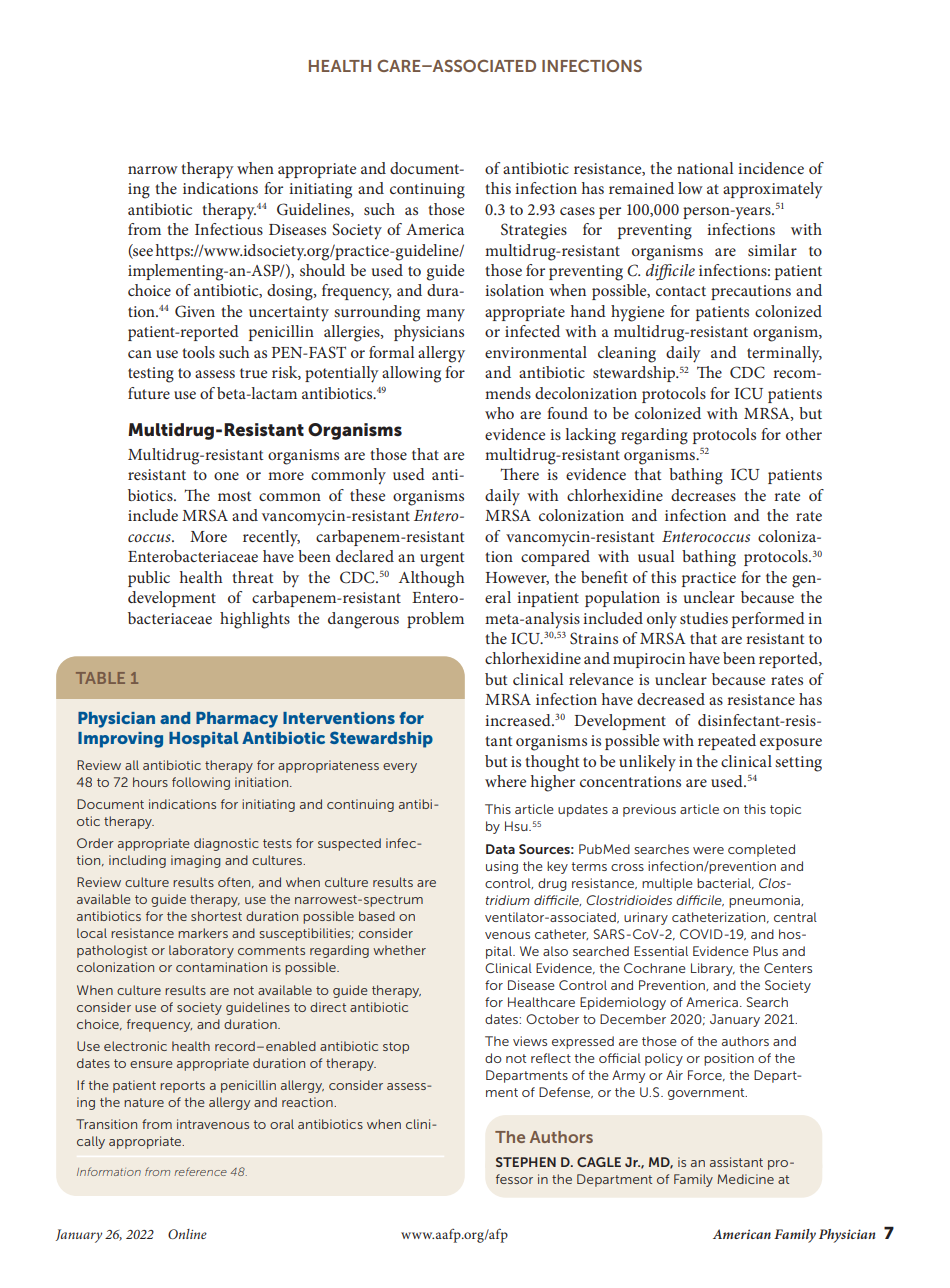 Image resolution: width=950 pixels, height=1288 pixels. Describe the element at coordinates (577, 211) in the screenshot. I see `cases` at that location.
